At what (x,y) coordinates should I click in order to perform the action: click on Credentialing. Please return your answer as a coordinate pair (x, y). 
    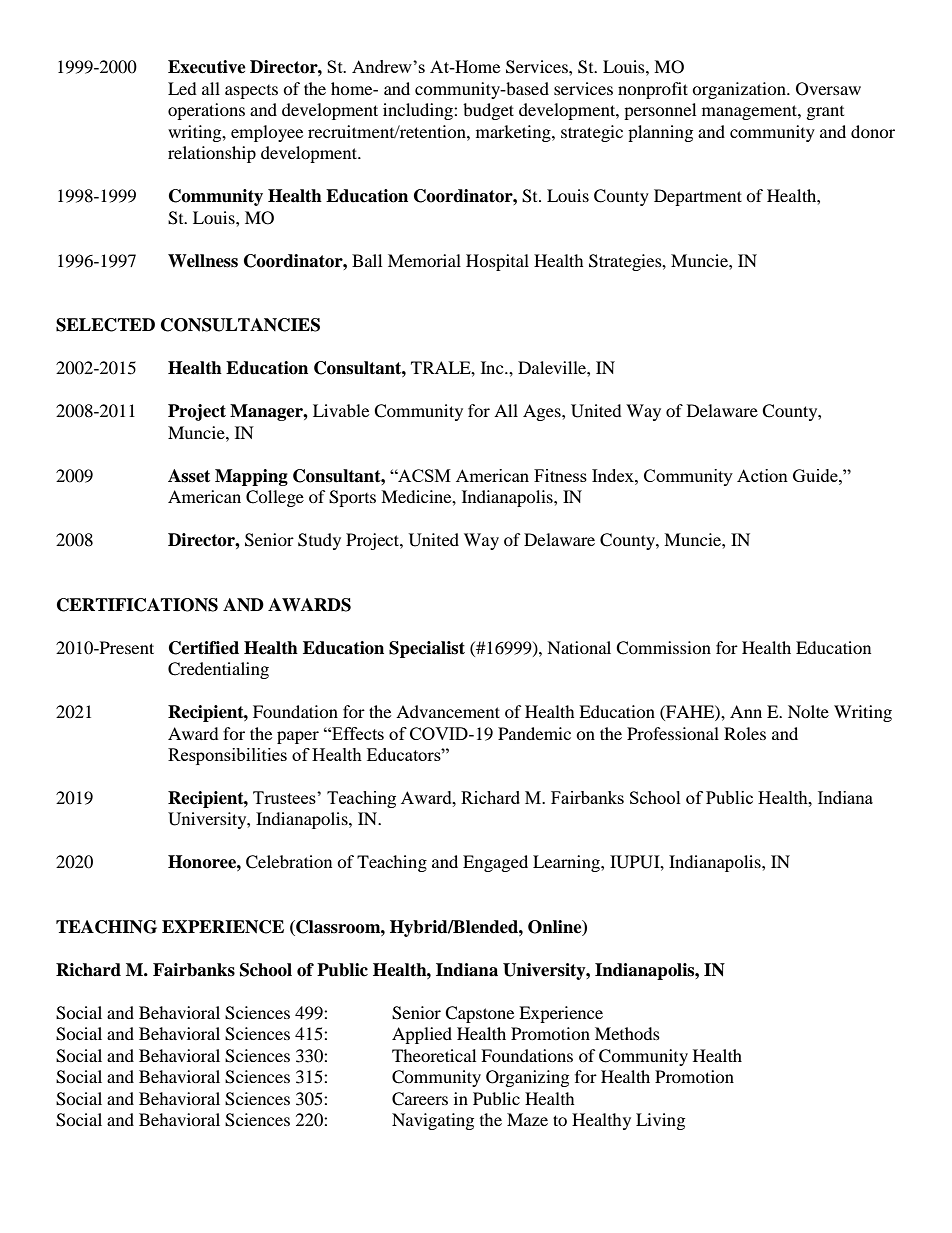
    Looking at the image, I should click on (218, 670).
